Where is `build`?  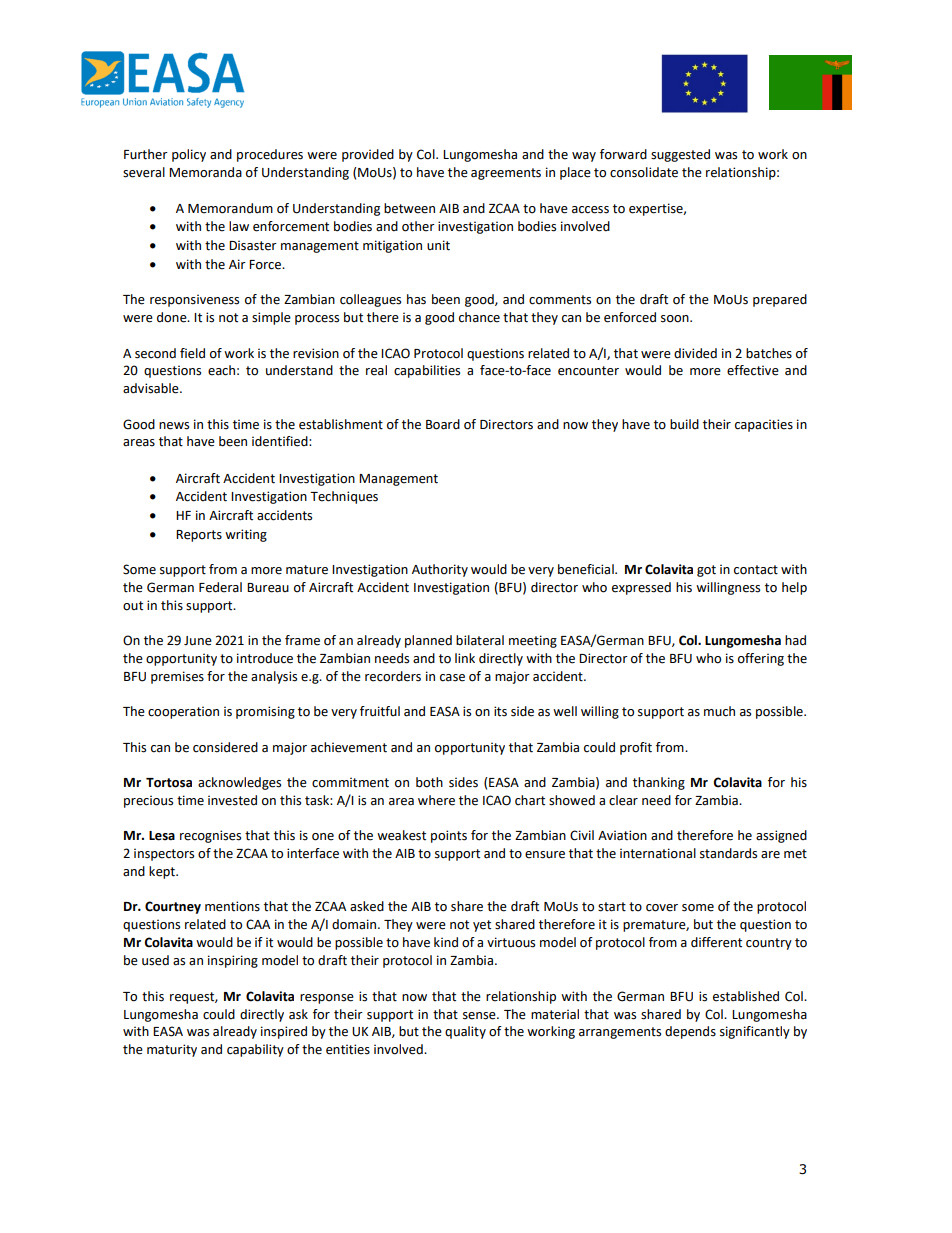
build is located at coordinates (684, 424).
